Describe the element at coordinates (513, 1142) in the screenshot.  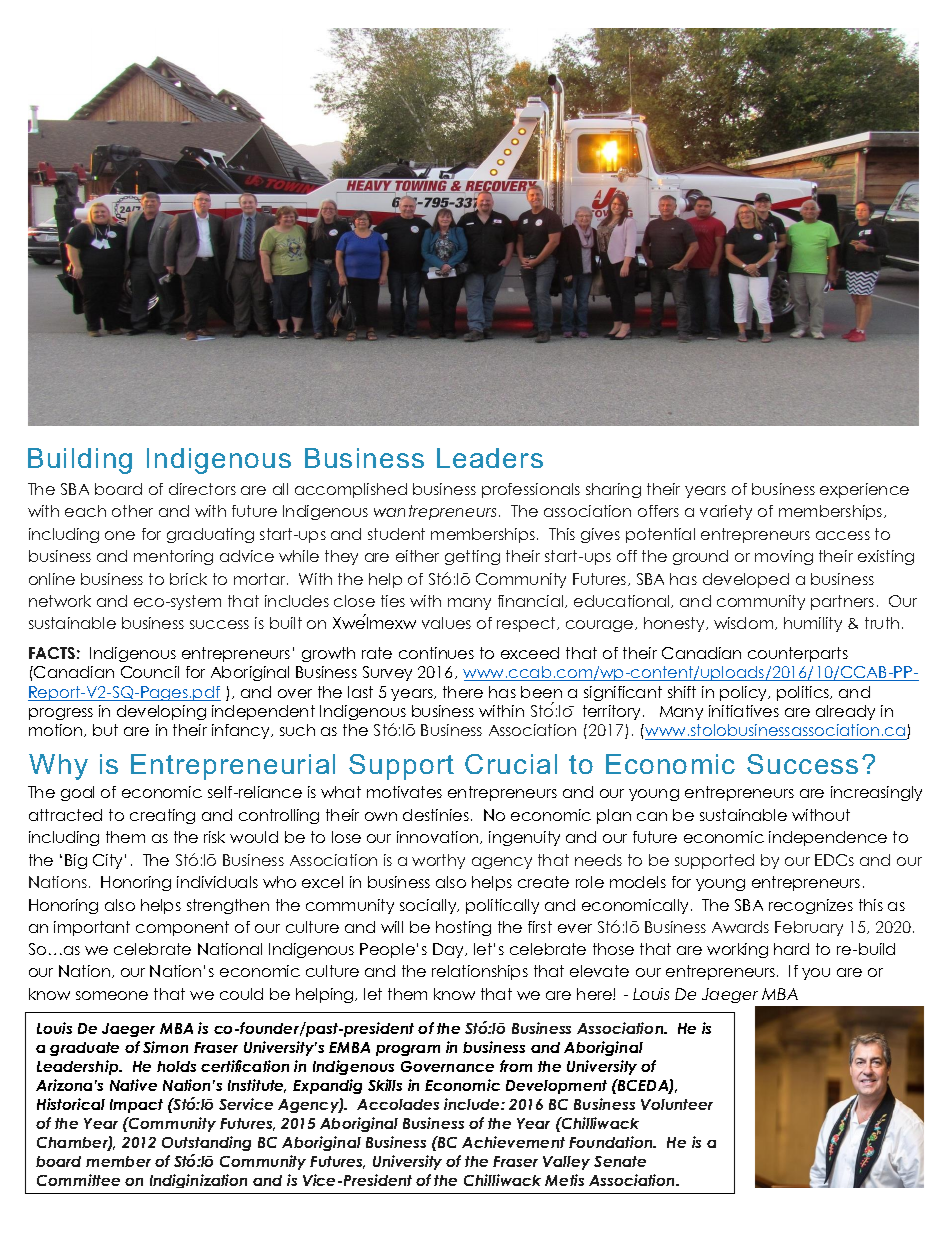
I see `Achievement` at that location.
